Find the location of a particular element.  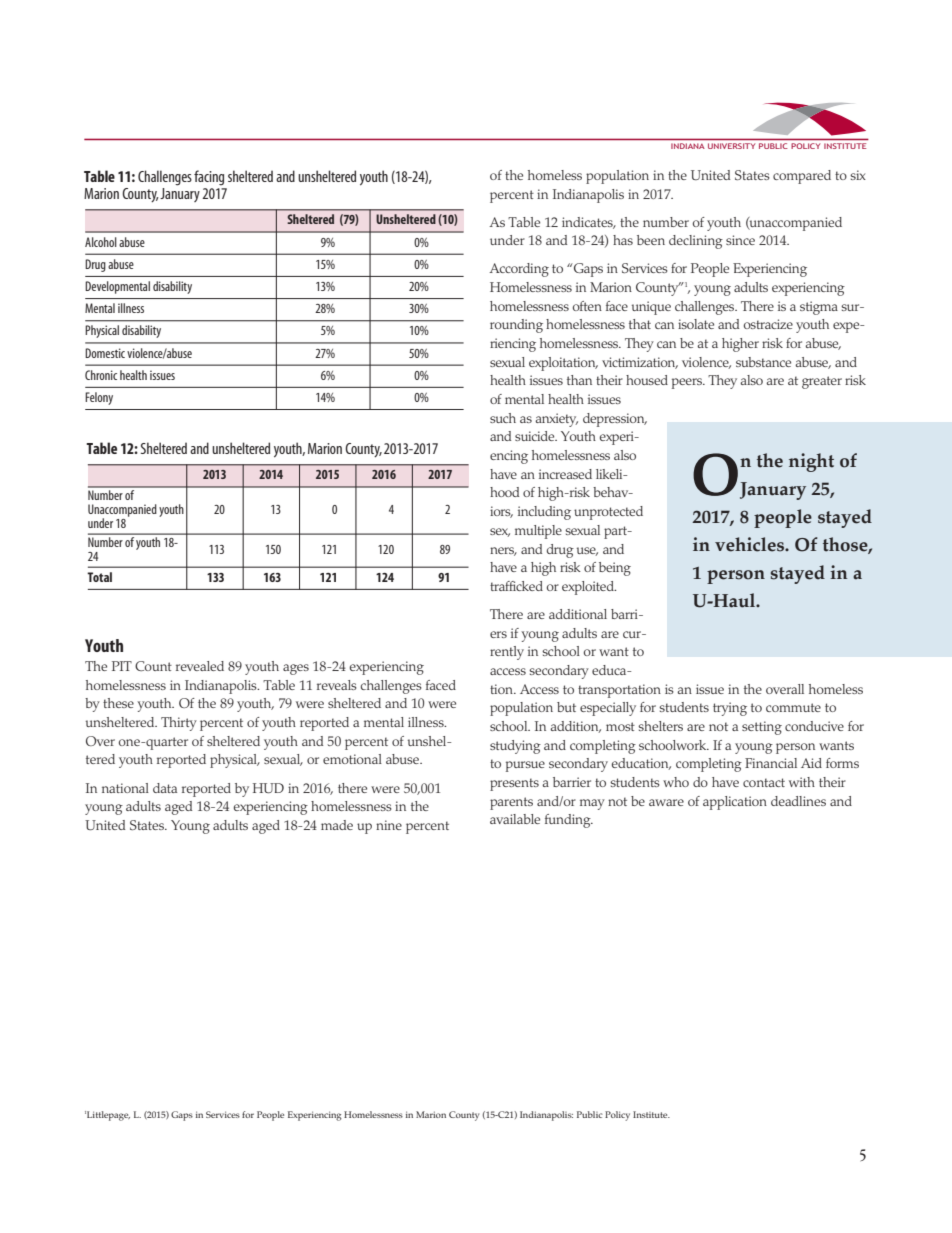

has is located at coordinates (623, 240).
